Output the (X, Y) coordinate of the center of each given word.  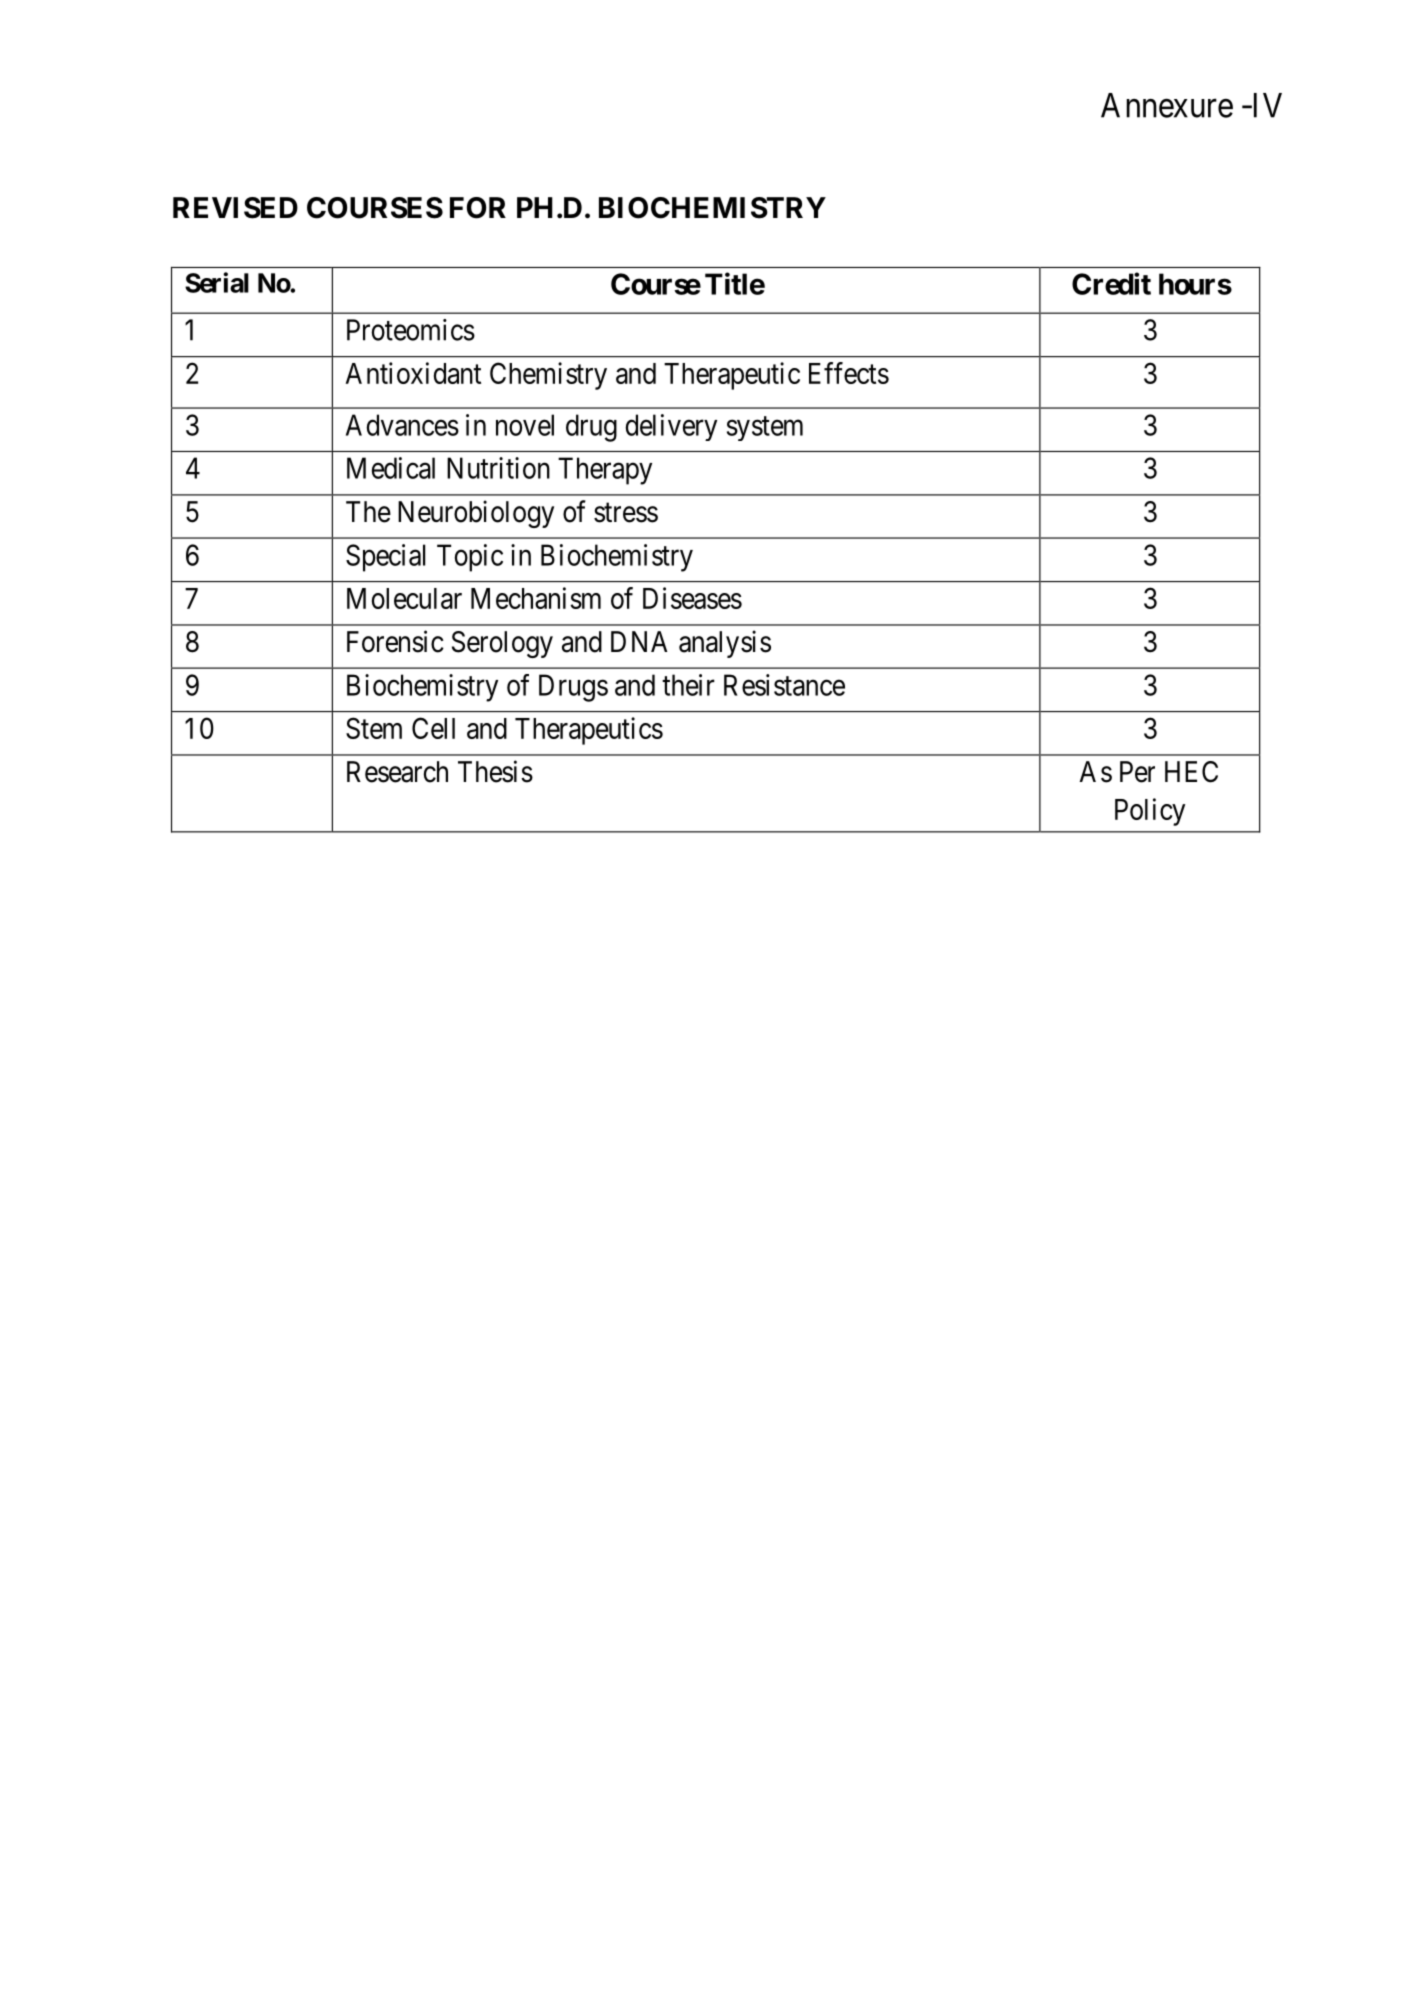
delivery (671, 427)
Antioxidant (413, 373)
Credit (1111, 283)
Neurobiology (476, 514)
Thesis (495, 771)
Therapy (605, 471)
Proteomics (411, 330)
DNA (639, 641)
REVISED (235, 208)
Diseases (692, 598)
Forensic (395, 641)
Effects (849, 373)
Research (397, 772)
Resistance (784, 685)
